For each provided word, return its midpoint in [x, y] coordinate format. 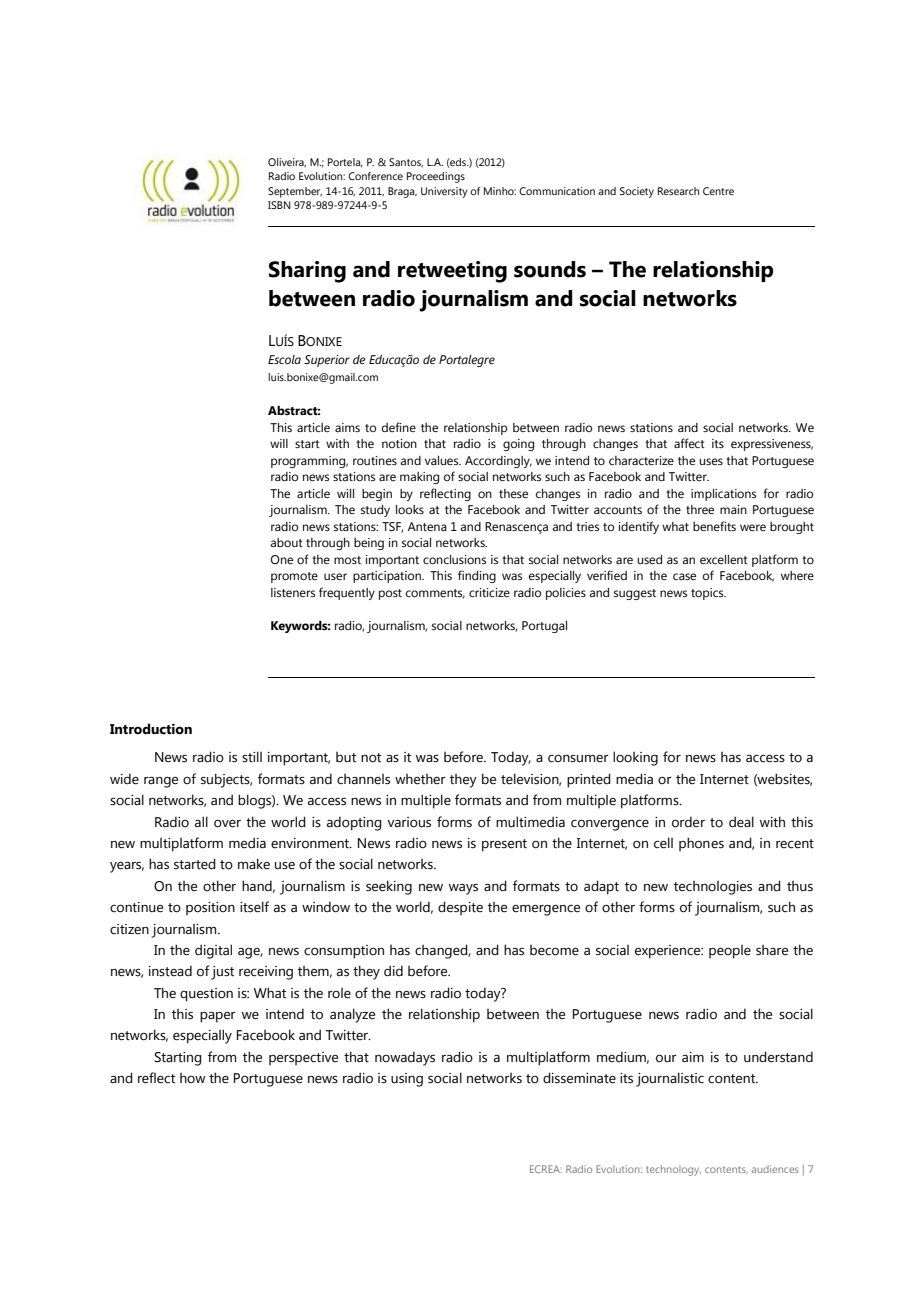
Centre [718, 191]
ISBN [279, 205]
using [407, 1080]
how [193, 1078]
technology [673, 1170]
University [444, 192]
